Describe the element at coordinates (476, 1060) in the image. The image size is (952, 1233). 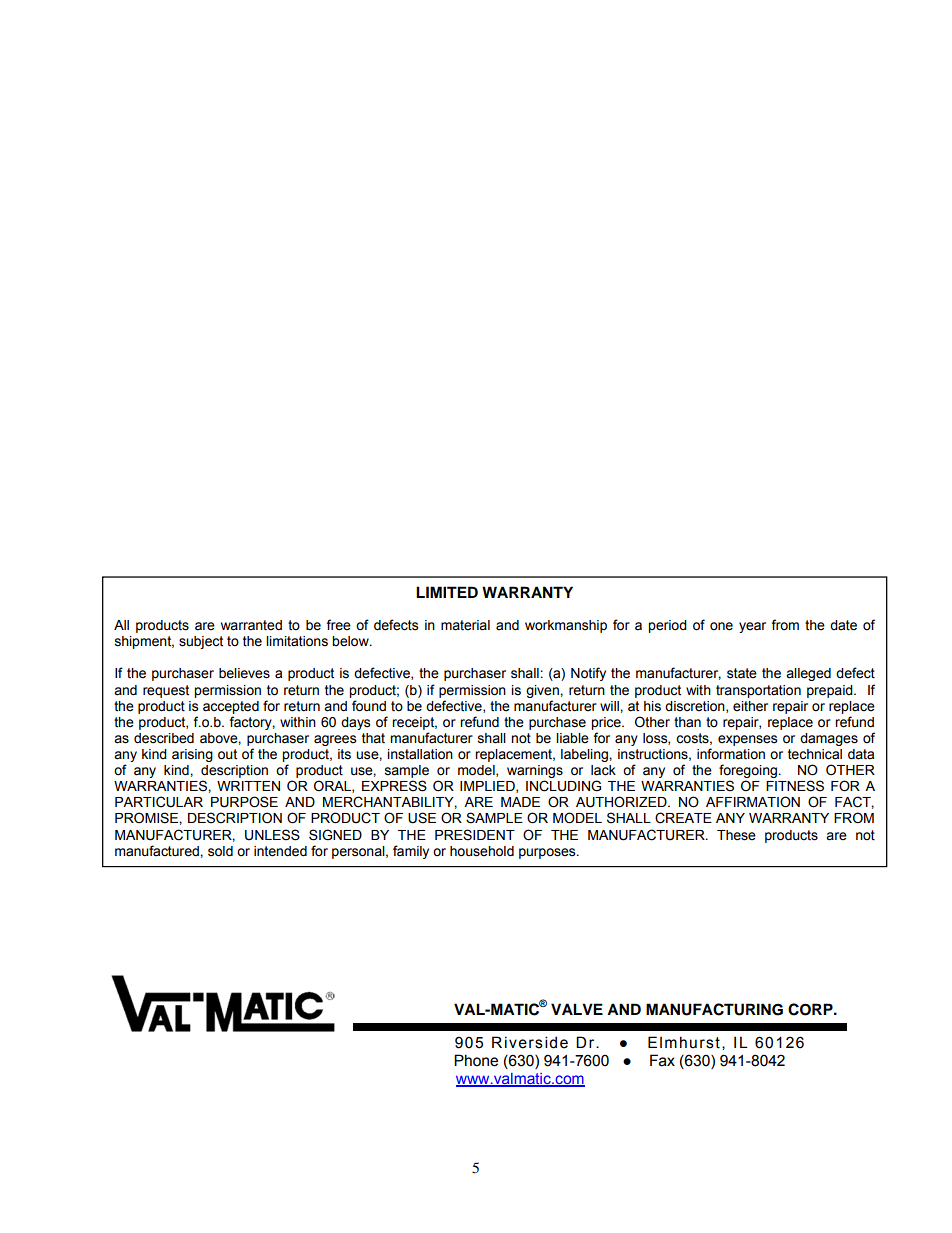
I see `Phone` at that location.
